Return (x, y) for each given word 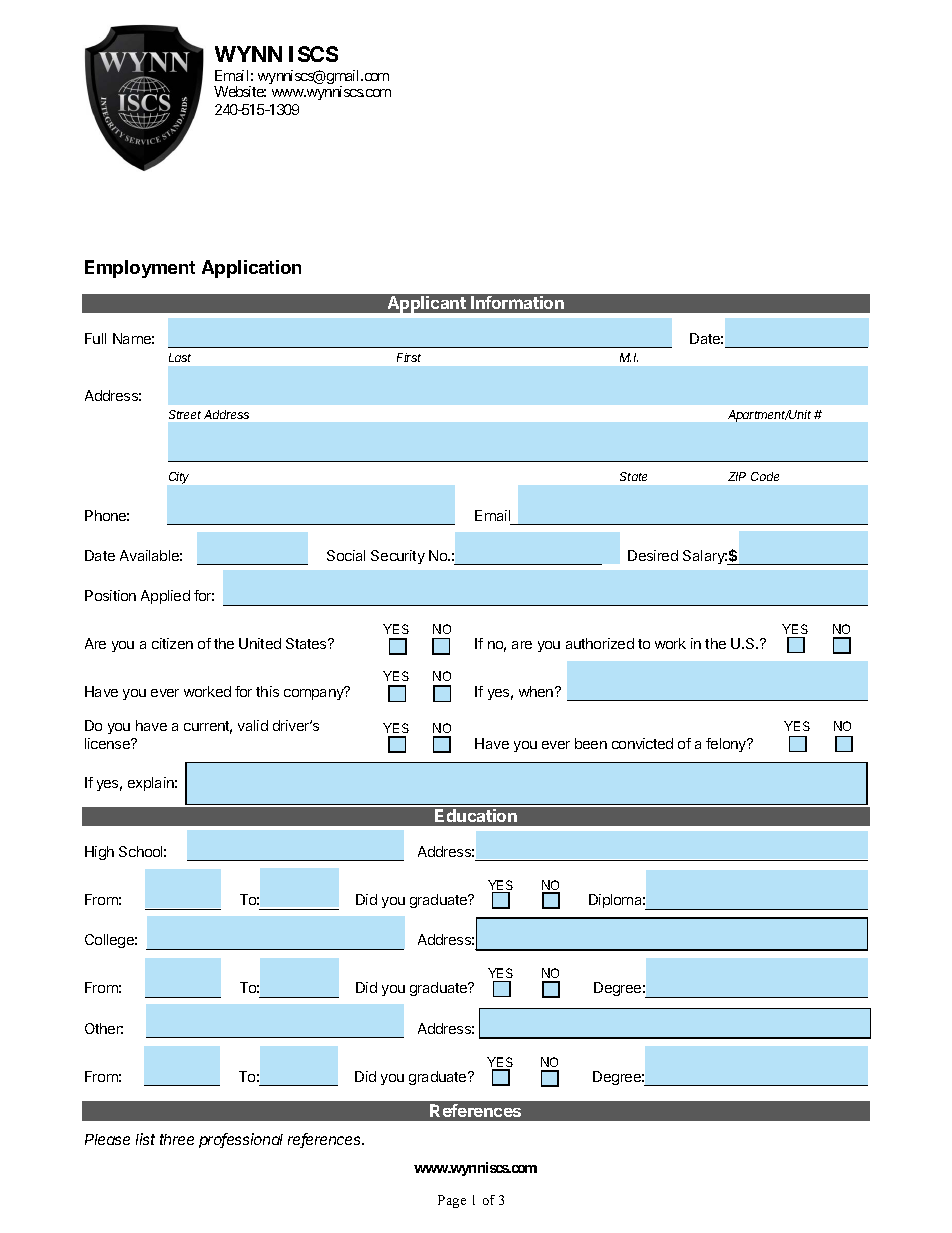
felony (727, 745)
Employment (140, 269)
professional (241, 1140)
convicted (642, 743)
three (177, 1139)
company (315, 693)
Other (104, 1028)
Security (398, 557)
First (409, 357)
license (108, 743)
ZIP (737, 476)
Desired (653, 555)
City (179, 478)
